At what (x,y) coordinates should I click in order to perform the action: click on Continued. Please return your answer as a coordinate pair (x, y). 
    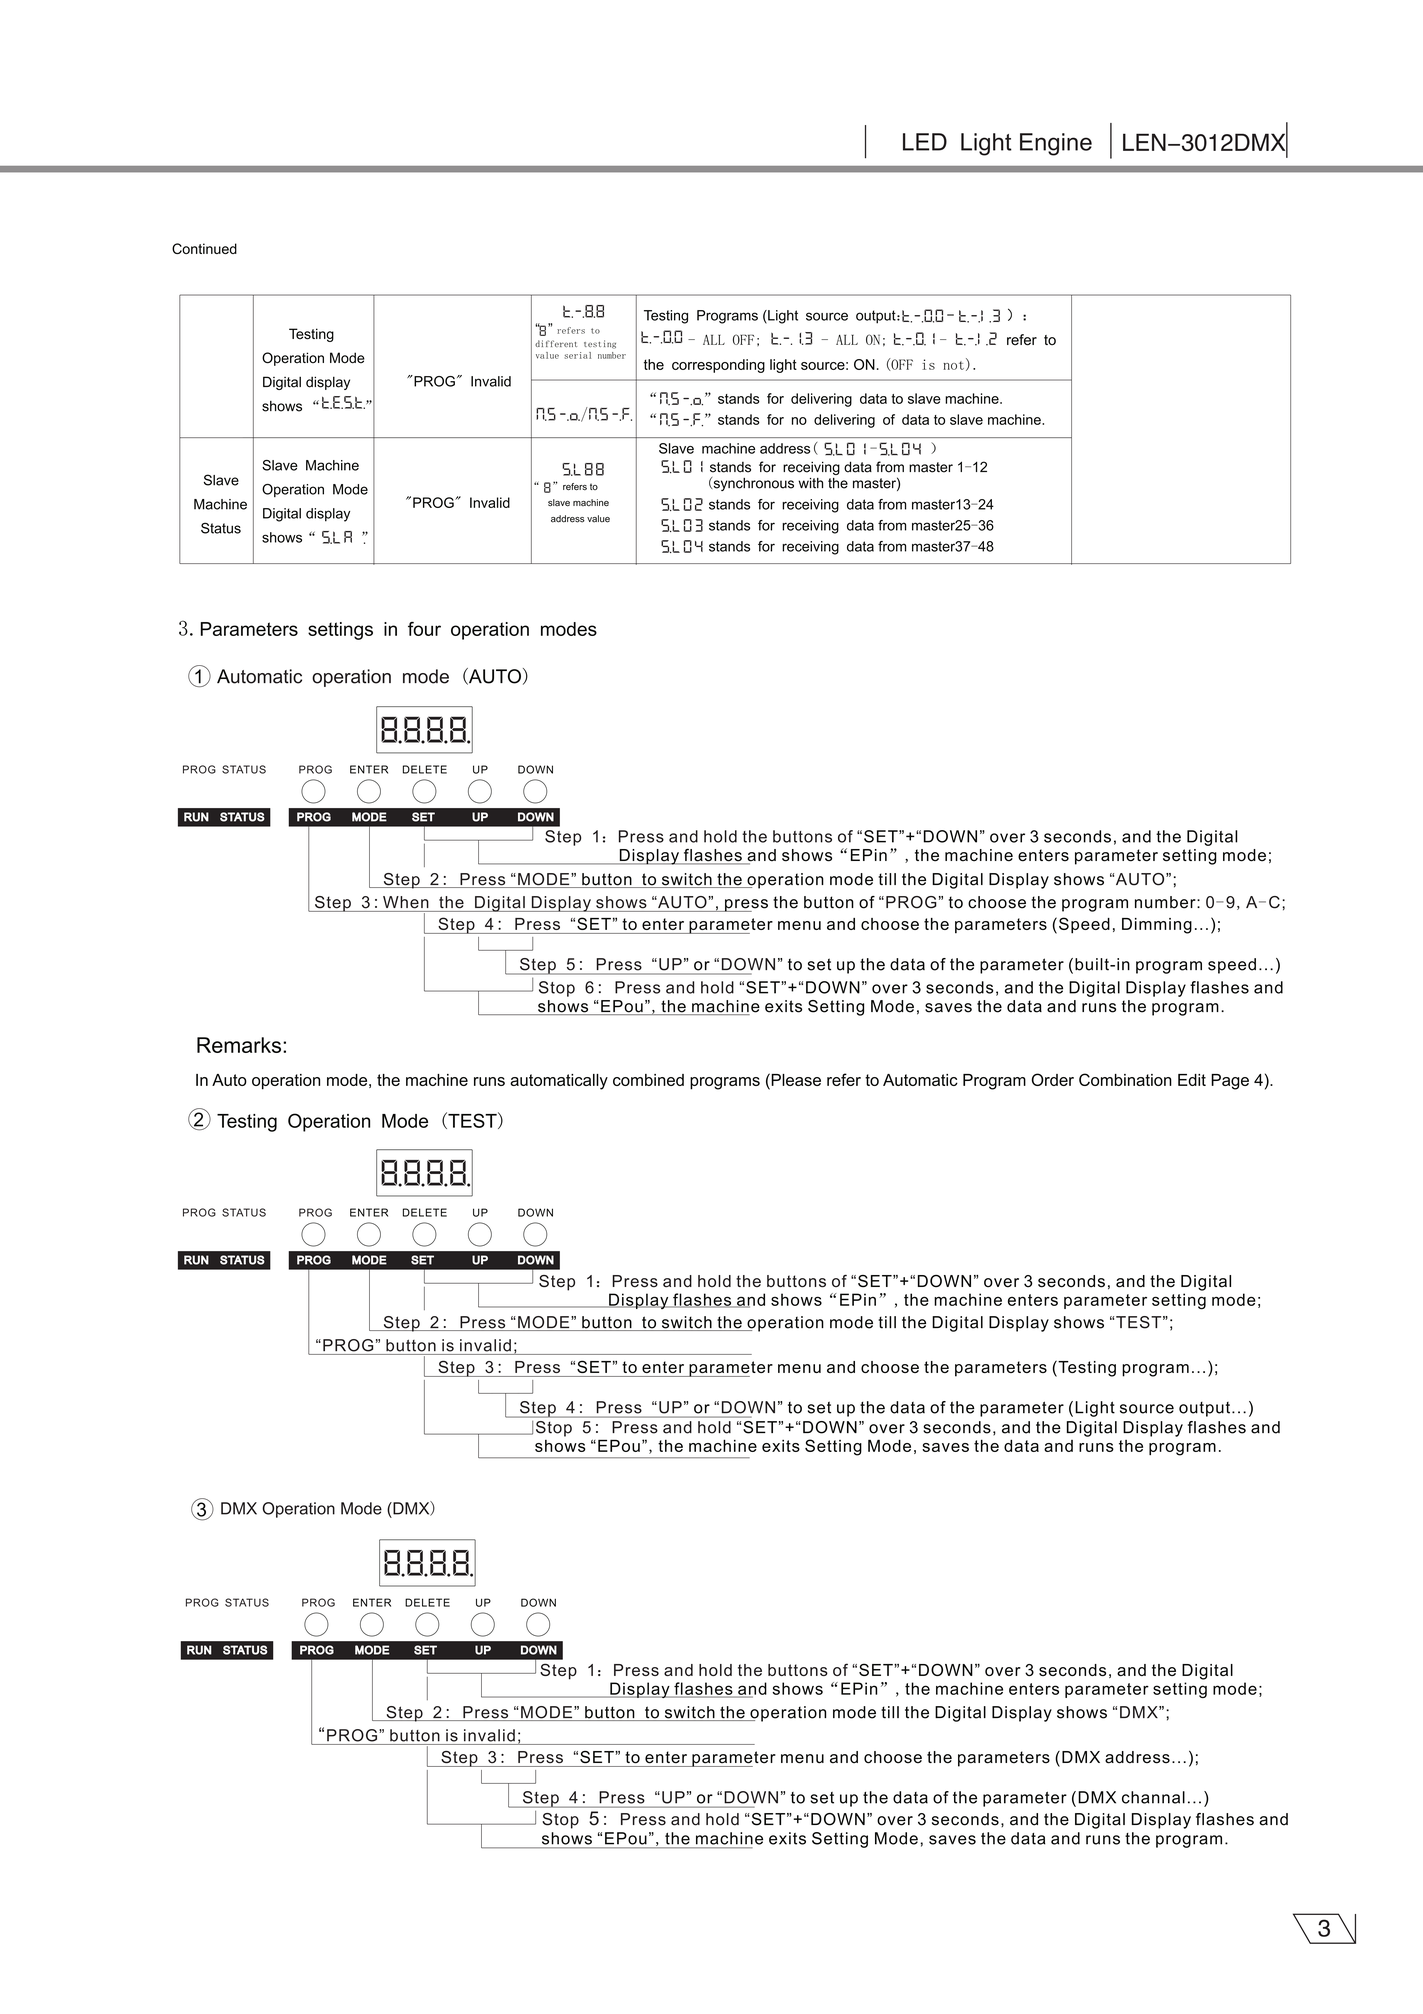
    Looking at the image, I should click on (204, 248).
